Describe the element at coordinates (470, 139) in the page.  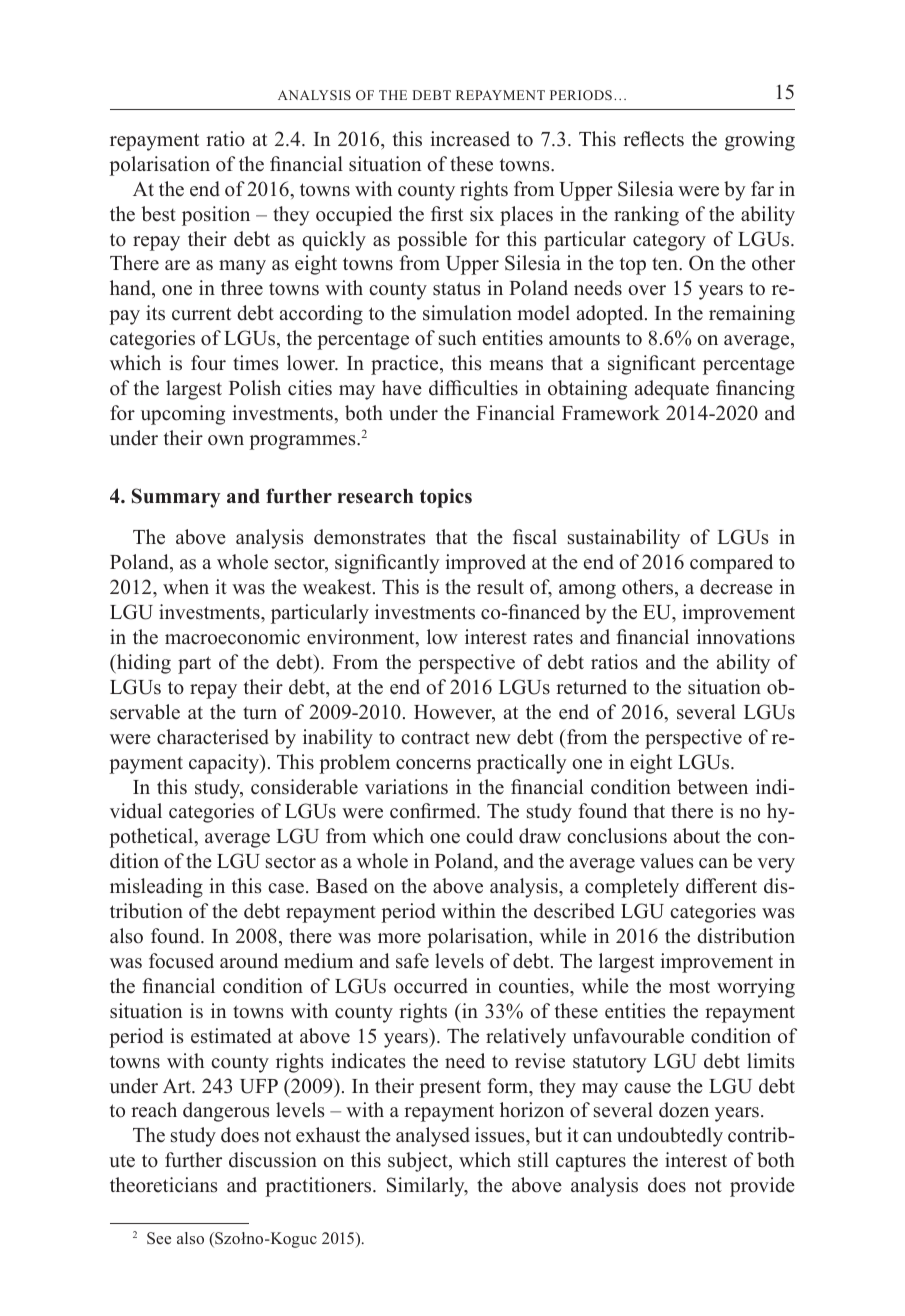
I see `increased` at that location.
